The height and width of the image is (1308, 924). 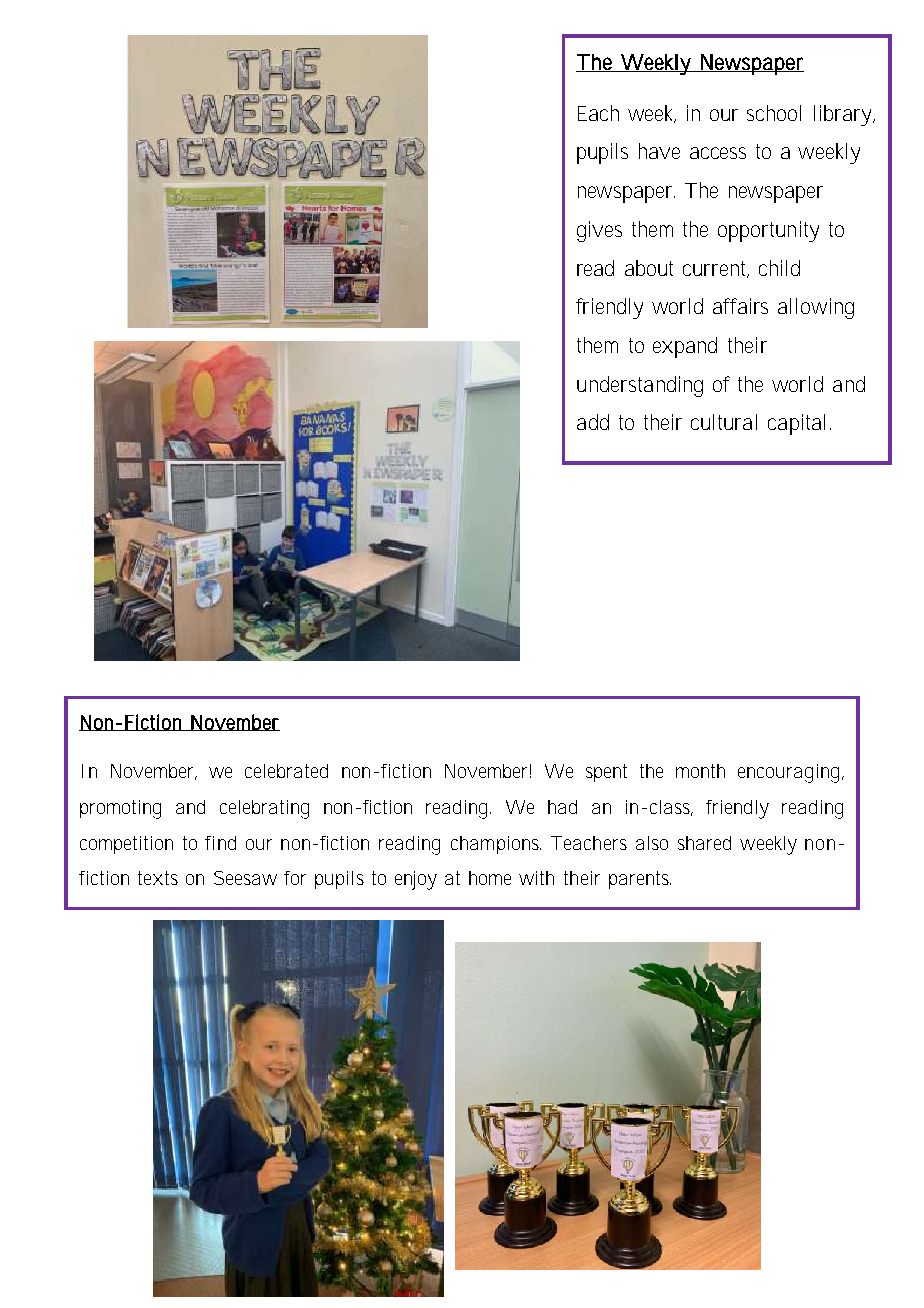 What do you see at coordinates (593, 422) in the image?
I see `add` at bounding box center [593, 422].
